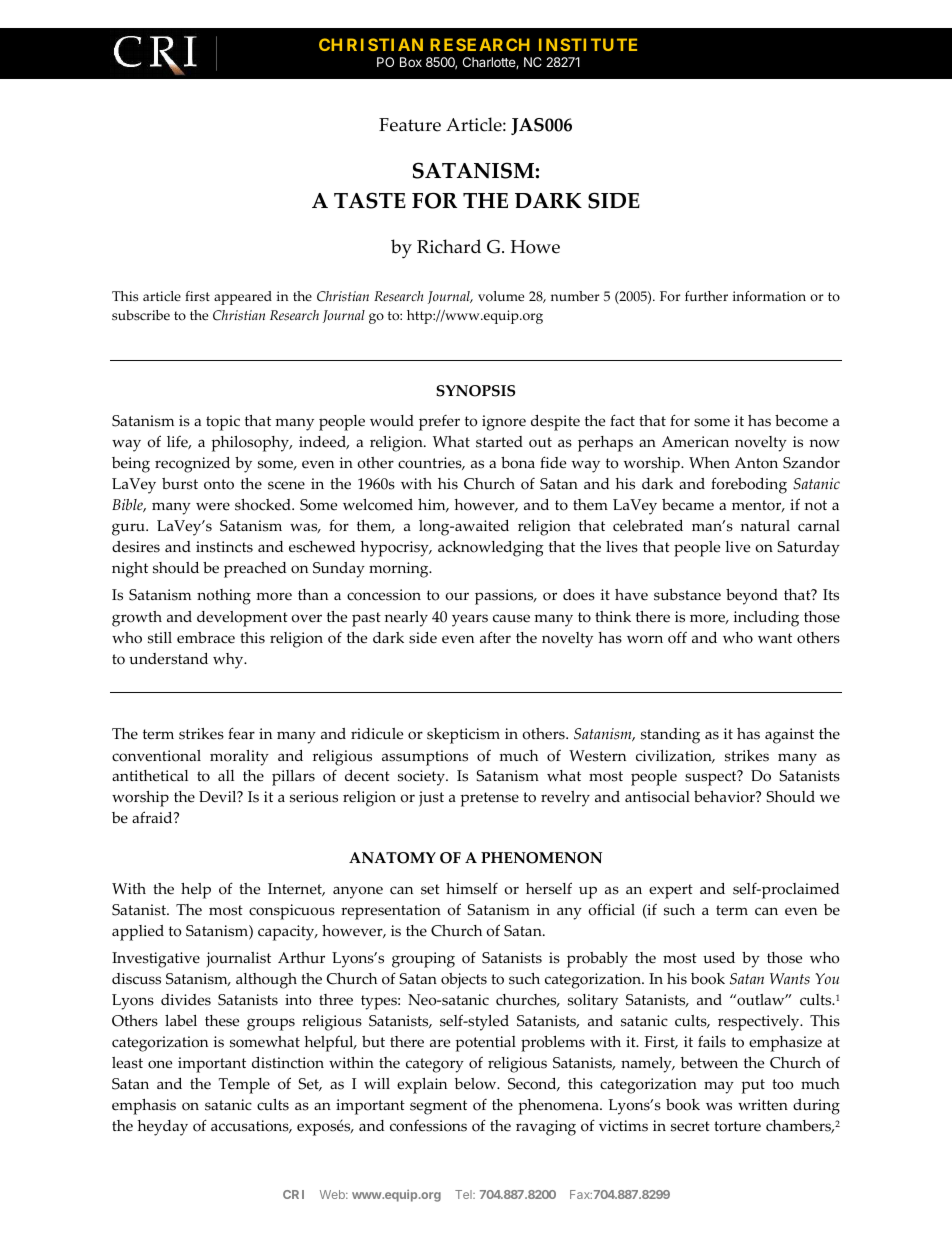 This screenshot has width=952, height=1233. What do you see at coordinates (223, 423) in the screenshot?
I see `topic` at bounding box center [223, 423].
